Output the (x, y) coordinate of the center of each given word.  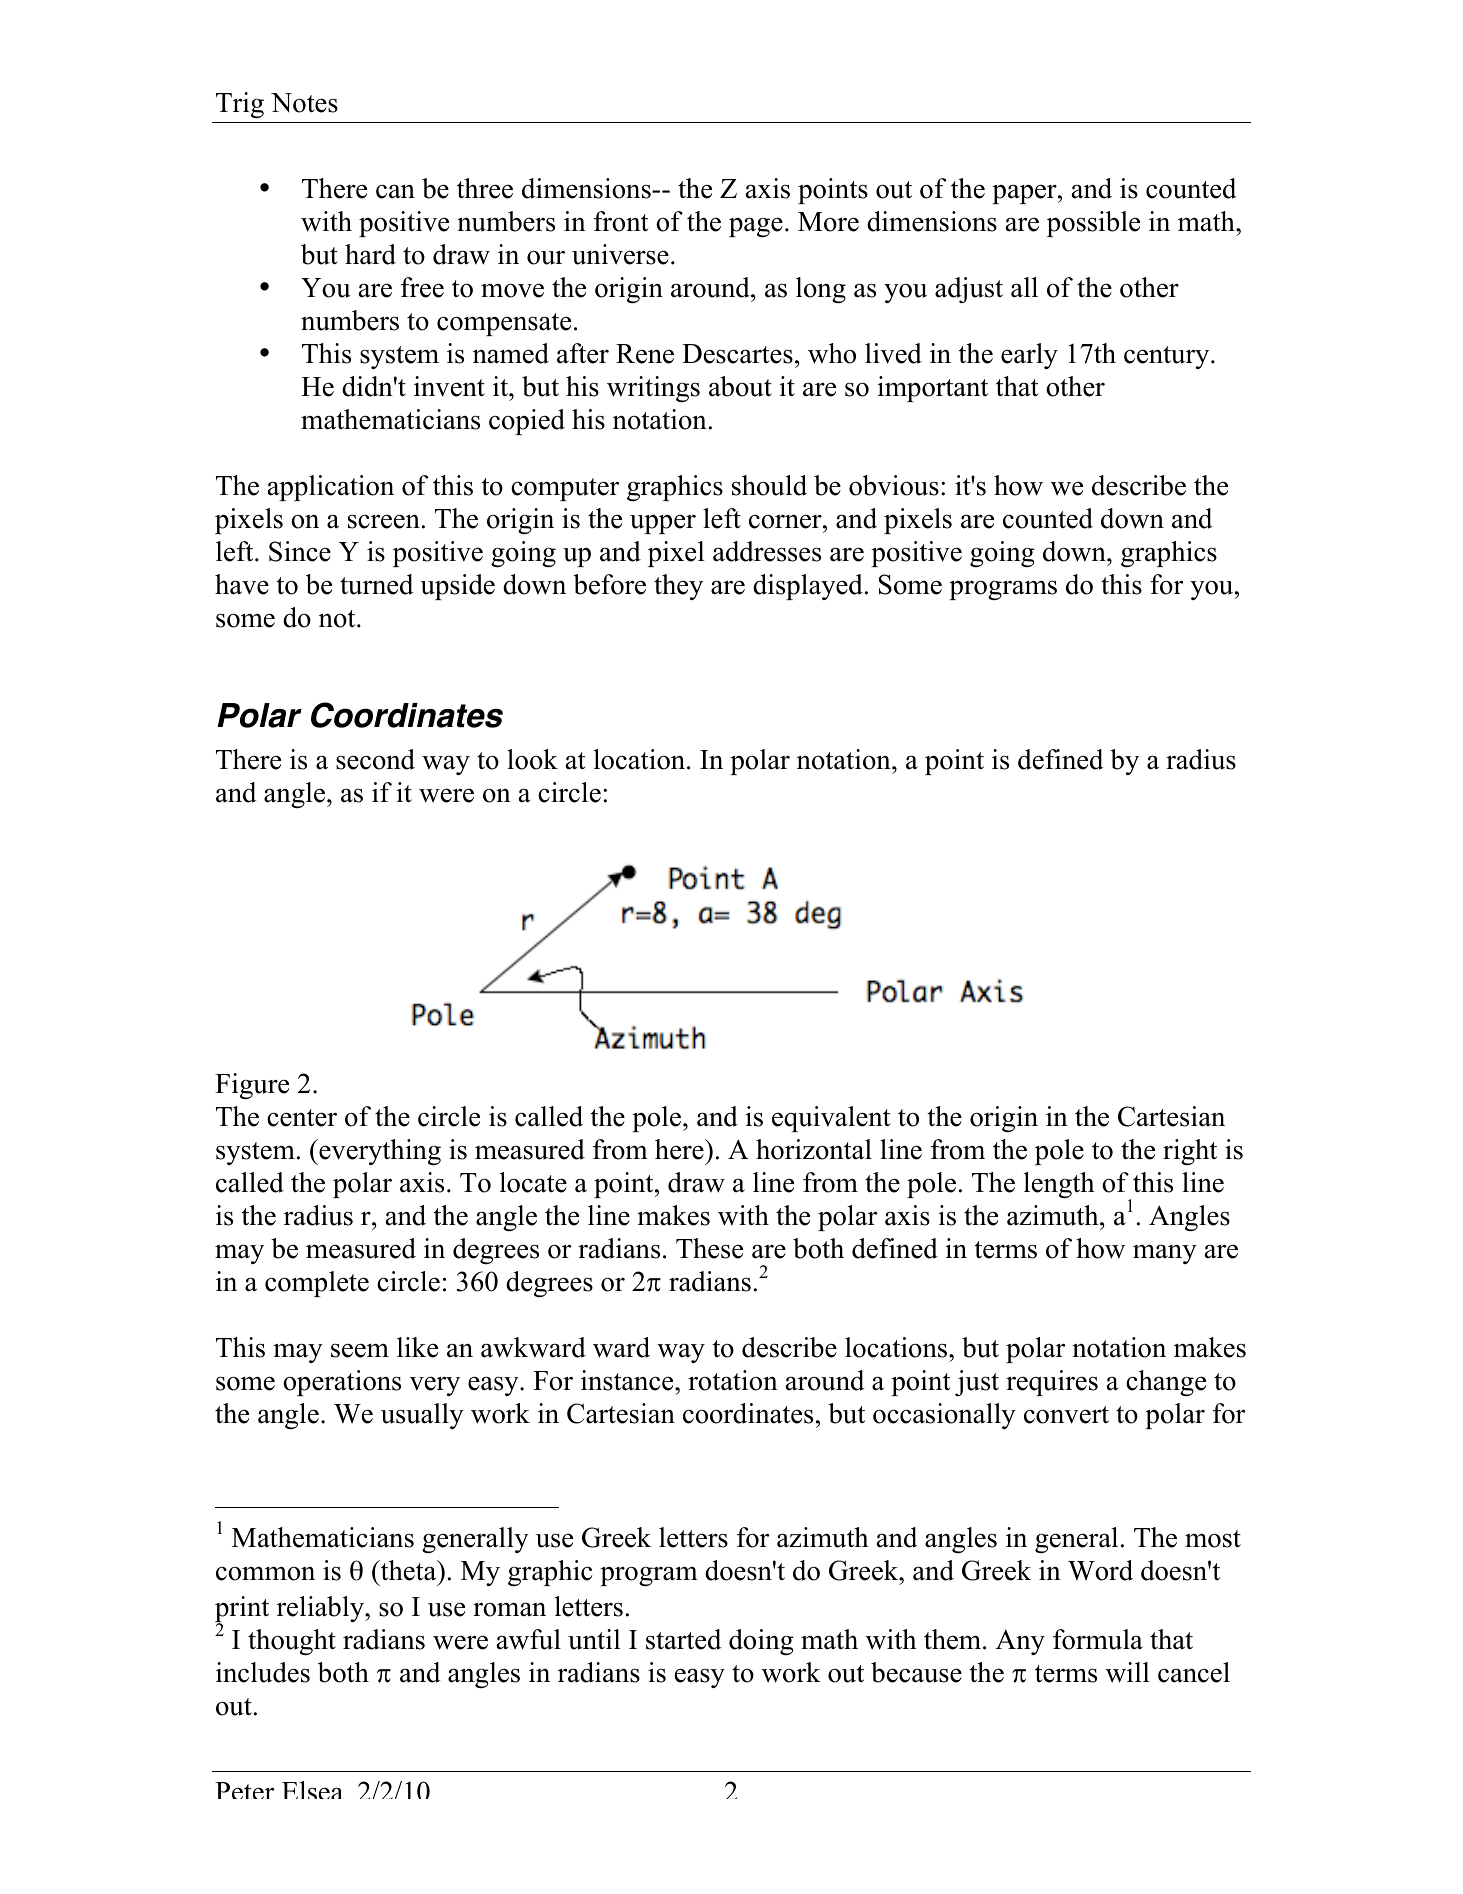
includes (263, 1672)
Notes (304, 103)
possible (1093, 224)
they (678, 587)
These (709, 1248)
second (375, 759)
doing (761, 1642)
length (1059, 1185)
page (756, 227)
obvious (894, 485)
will (1128, 1672)
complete (317, 1284)
